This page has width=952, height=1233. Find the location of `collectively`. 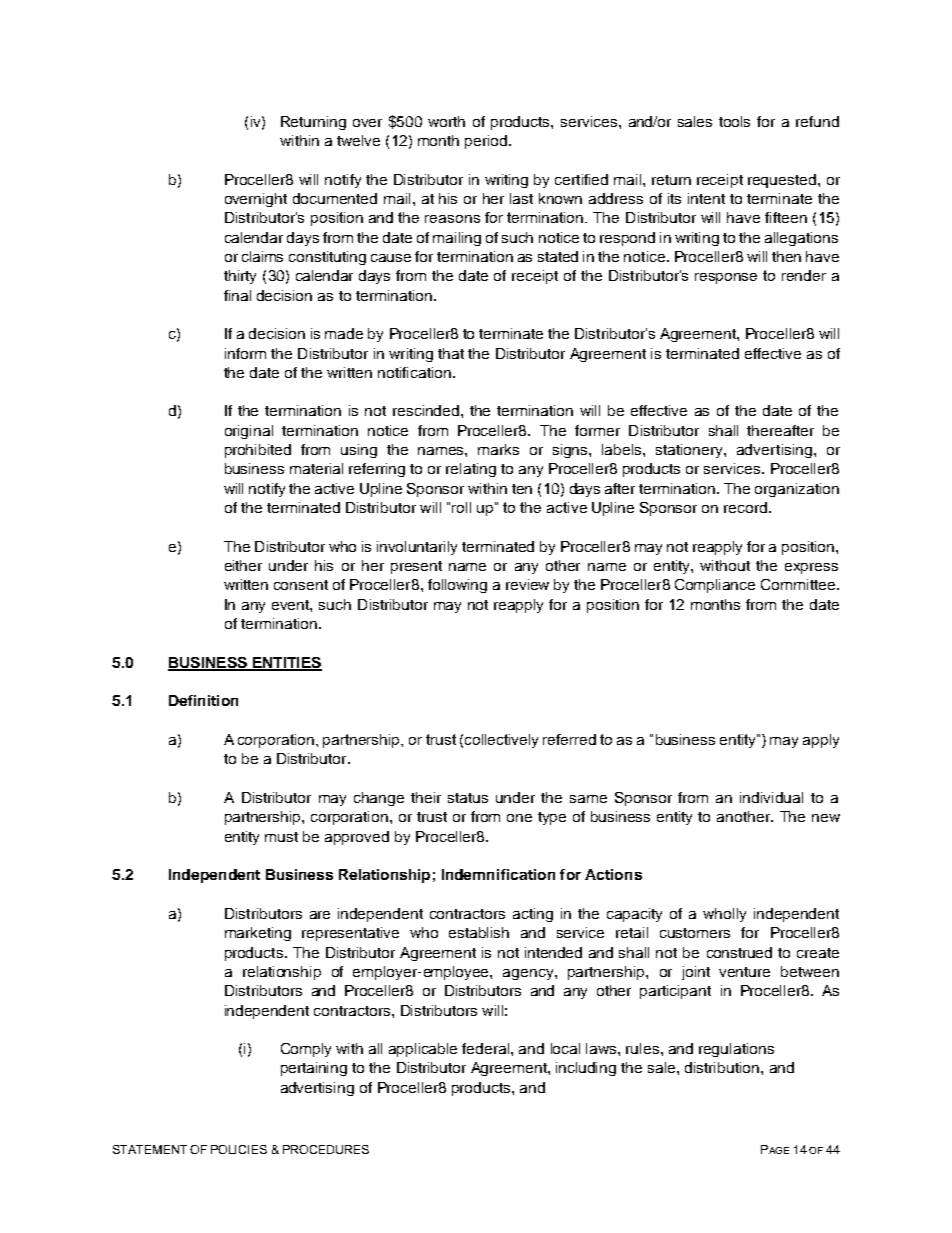

collectively is located at coordinates (501, 741).
